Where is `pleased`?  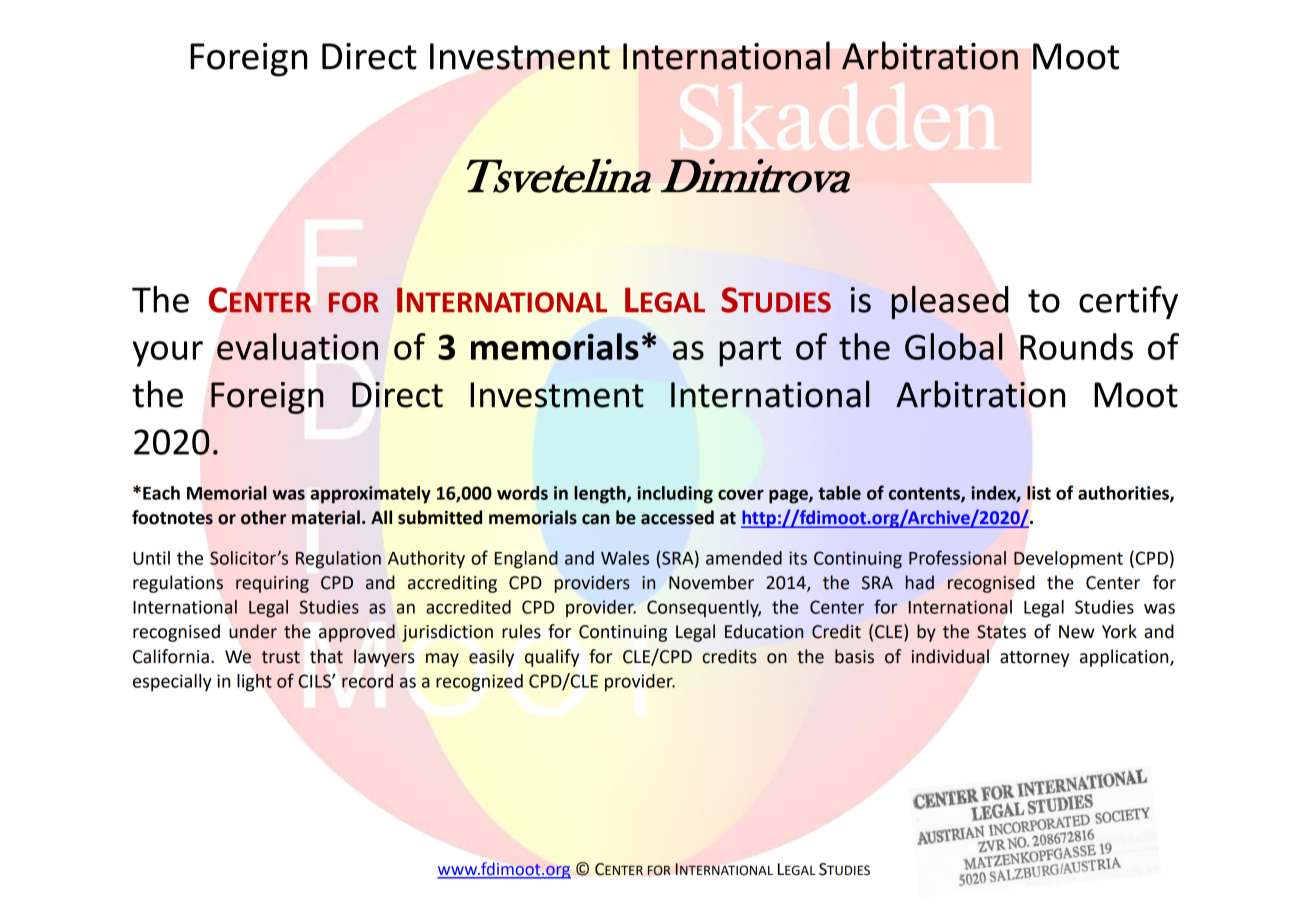 pleased is located at coordinates (950, 302).
